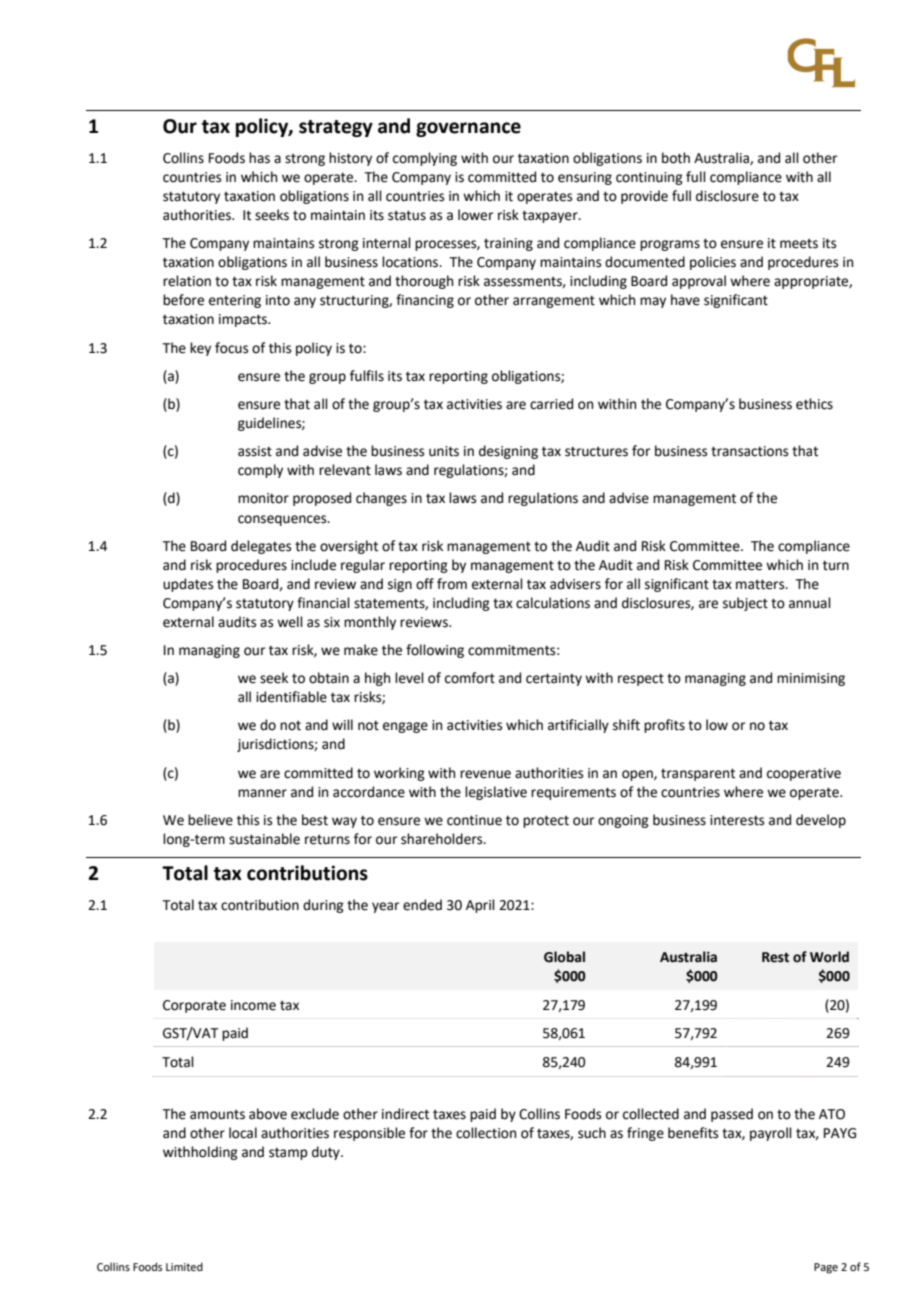 This document has width=924, height=1308. Describe the element at coordinates (811, 679) in the document. I see `minimising` at that location.
